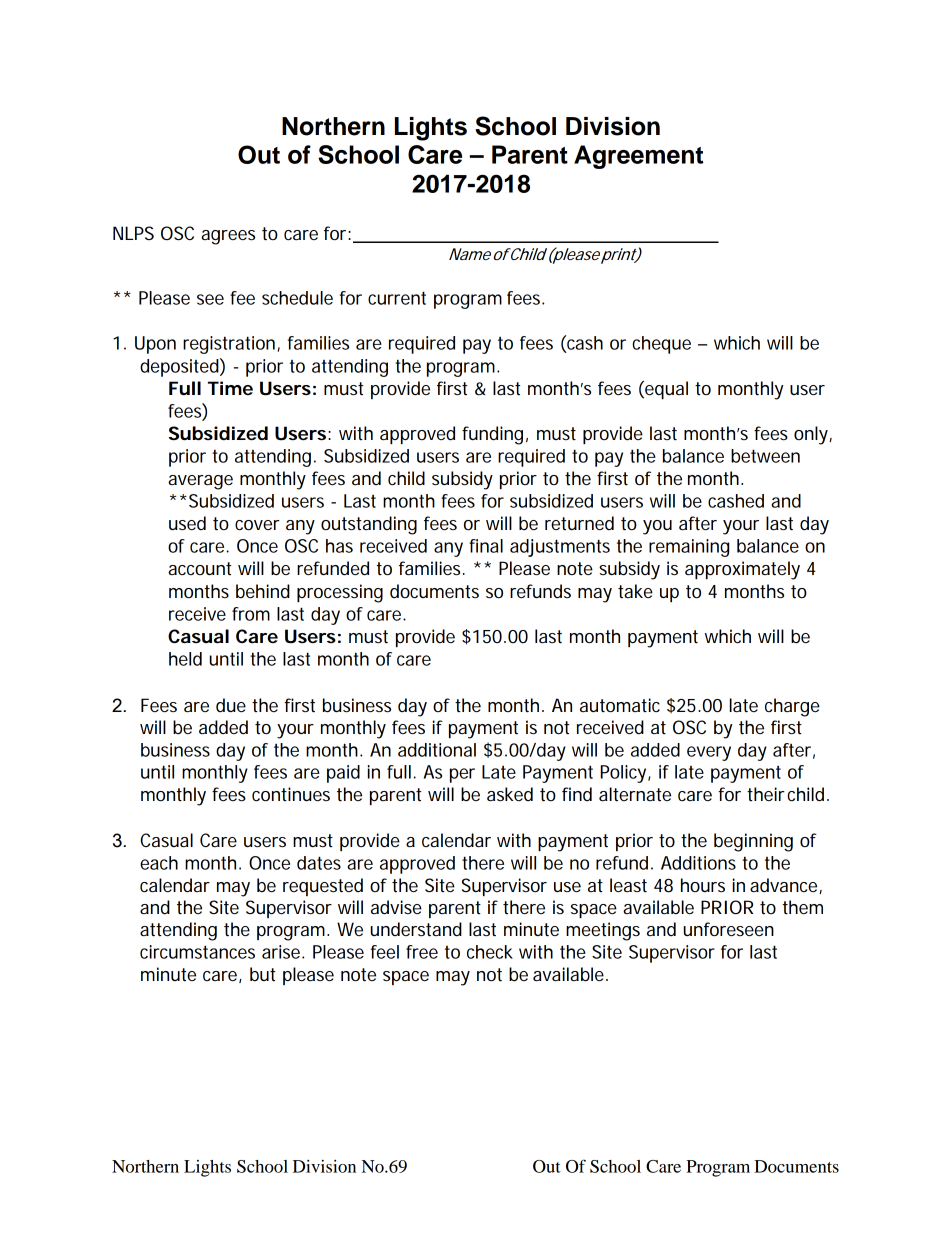 Image resolution: width=952 pixels, height=1233 pixels. I want to click on cheque, so click(661, 345).
